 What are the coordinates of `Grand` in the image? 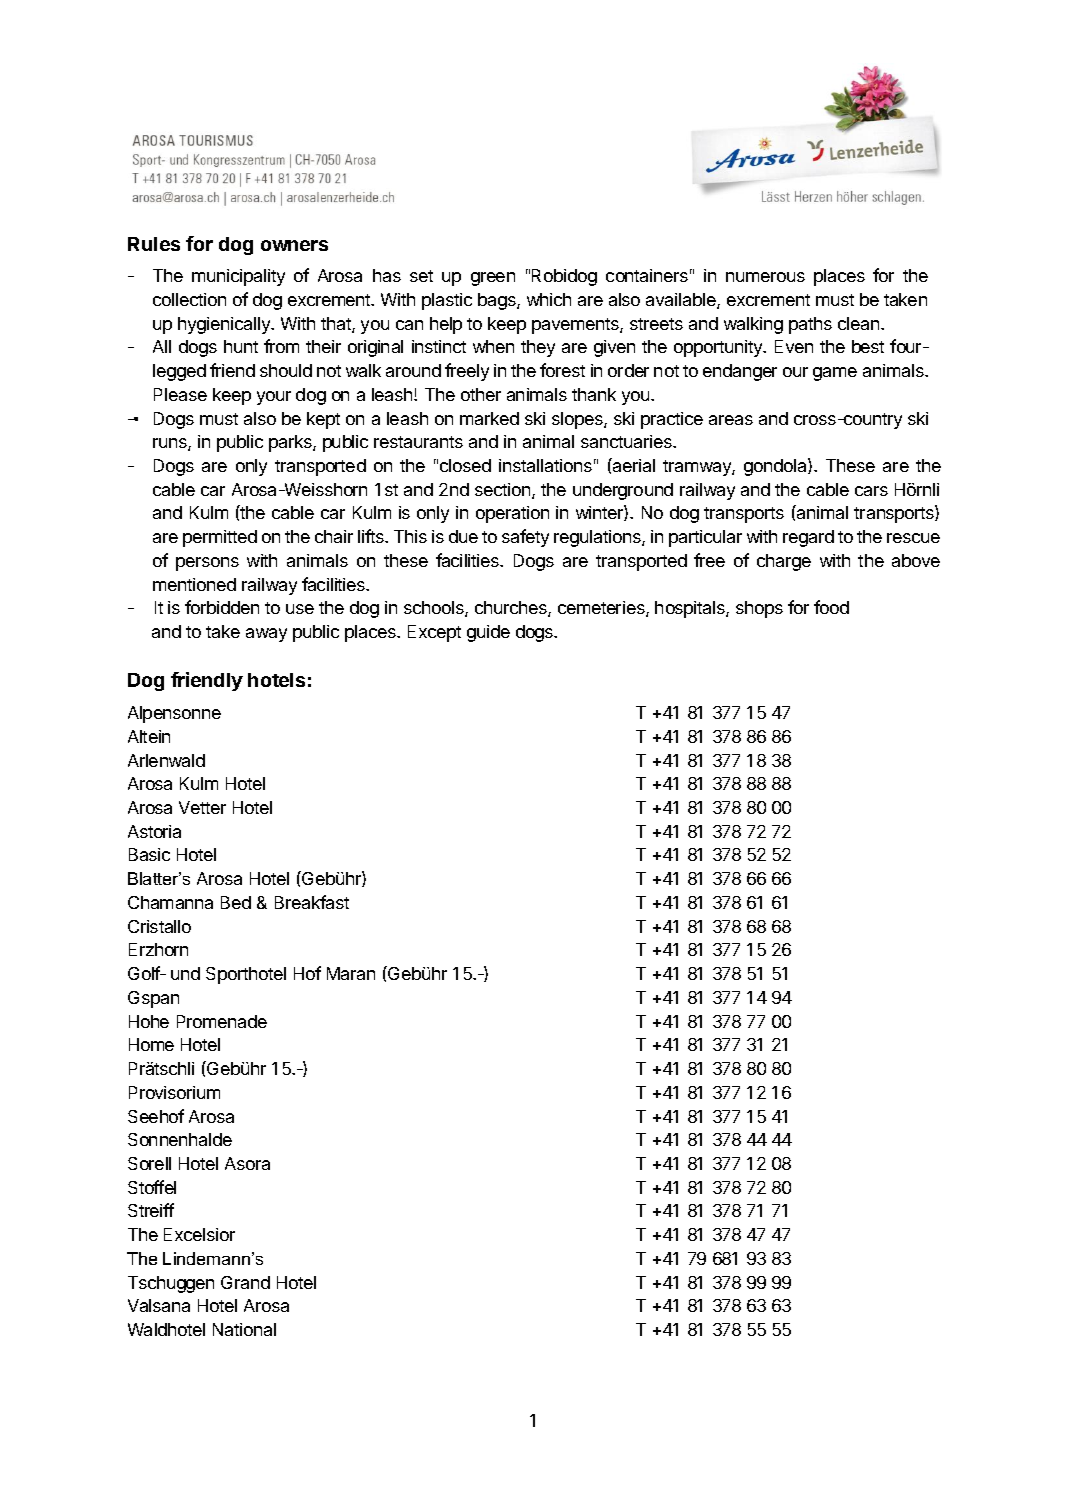 It's located at (245, 1282).
